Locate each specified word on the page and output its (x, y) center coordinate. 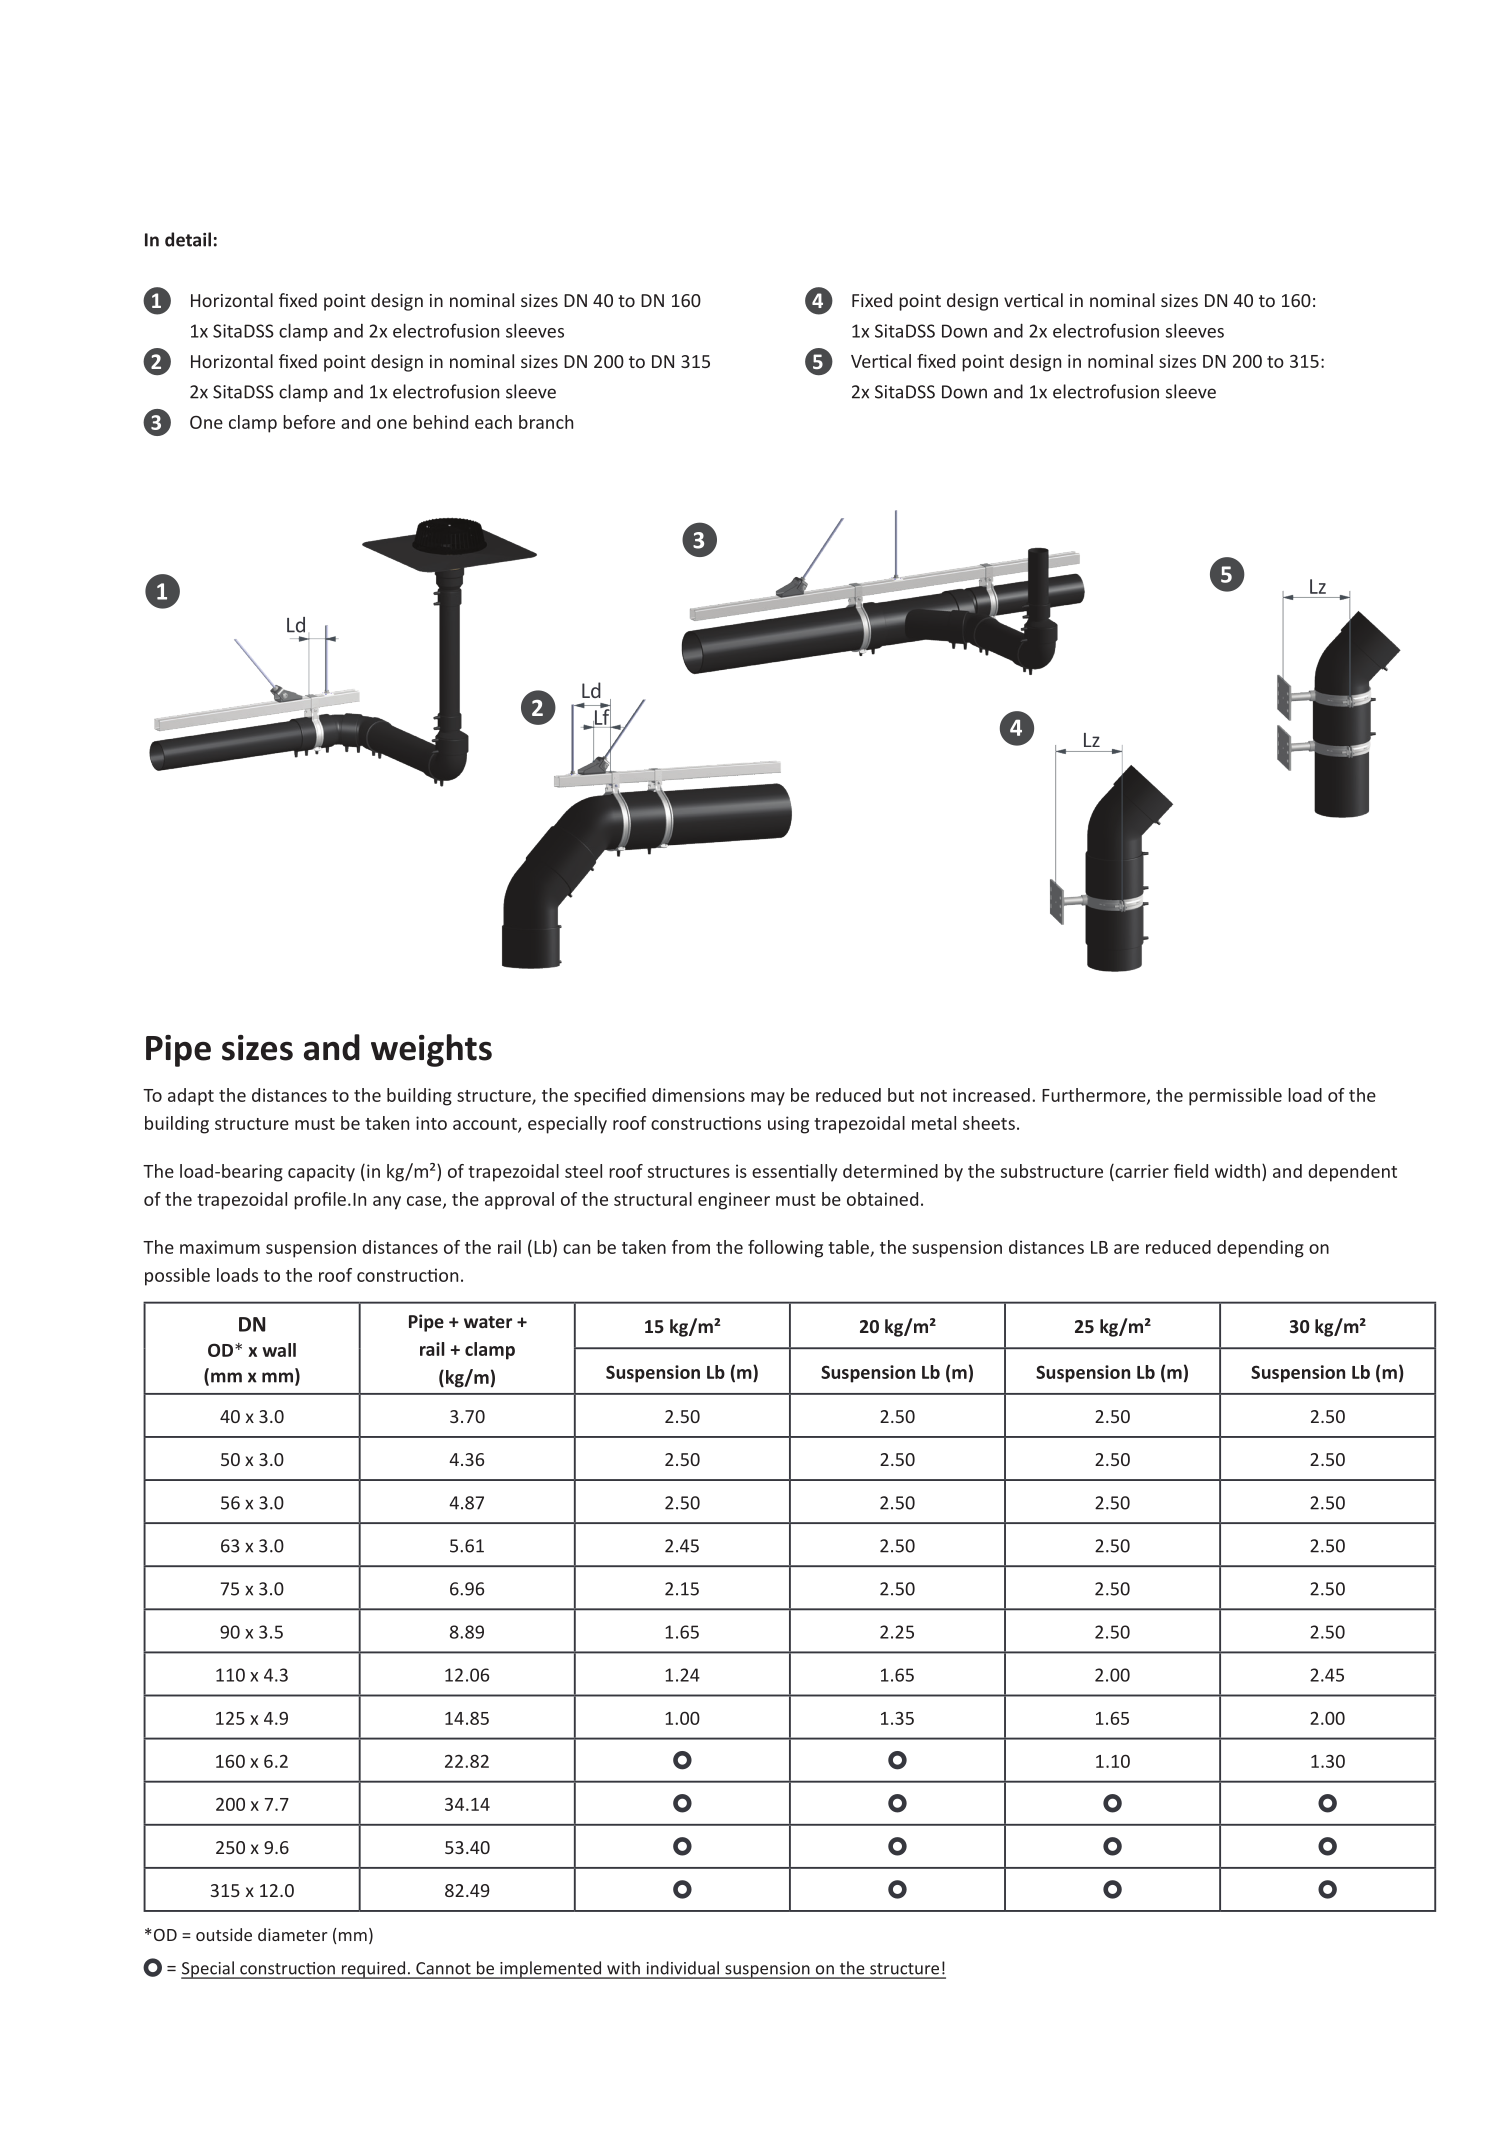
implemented (551, 1970)
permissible (1235, 1097)
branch (546, 422)
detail (188, 239)
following (785, 1249)
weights (431, 1050)
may (768, 1099)
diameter (292, 1934)
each (493, 422)
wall (279, 1350)
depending (1260, 1249)
